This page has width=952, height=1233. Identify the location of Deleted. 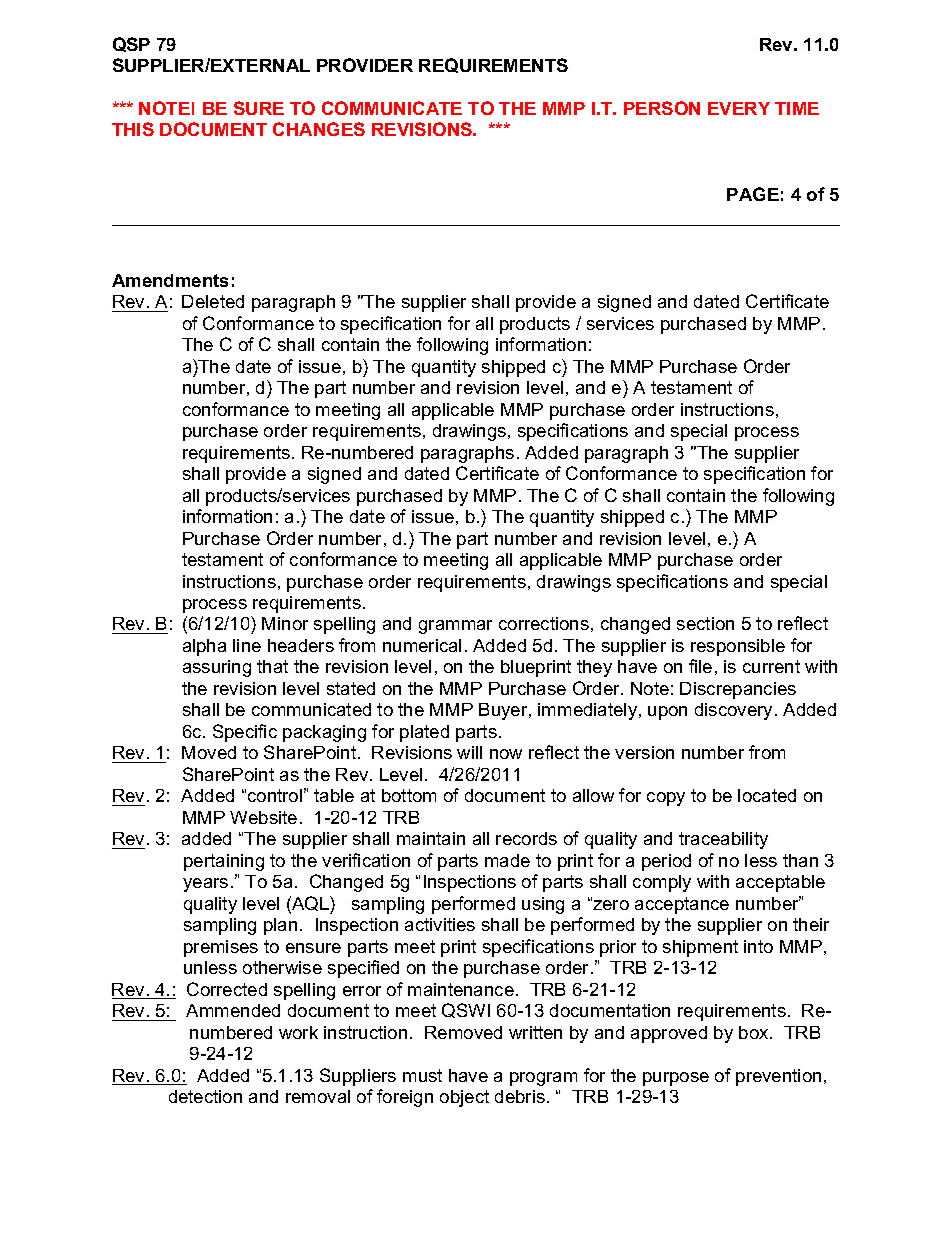
(213, 301).
